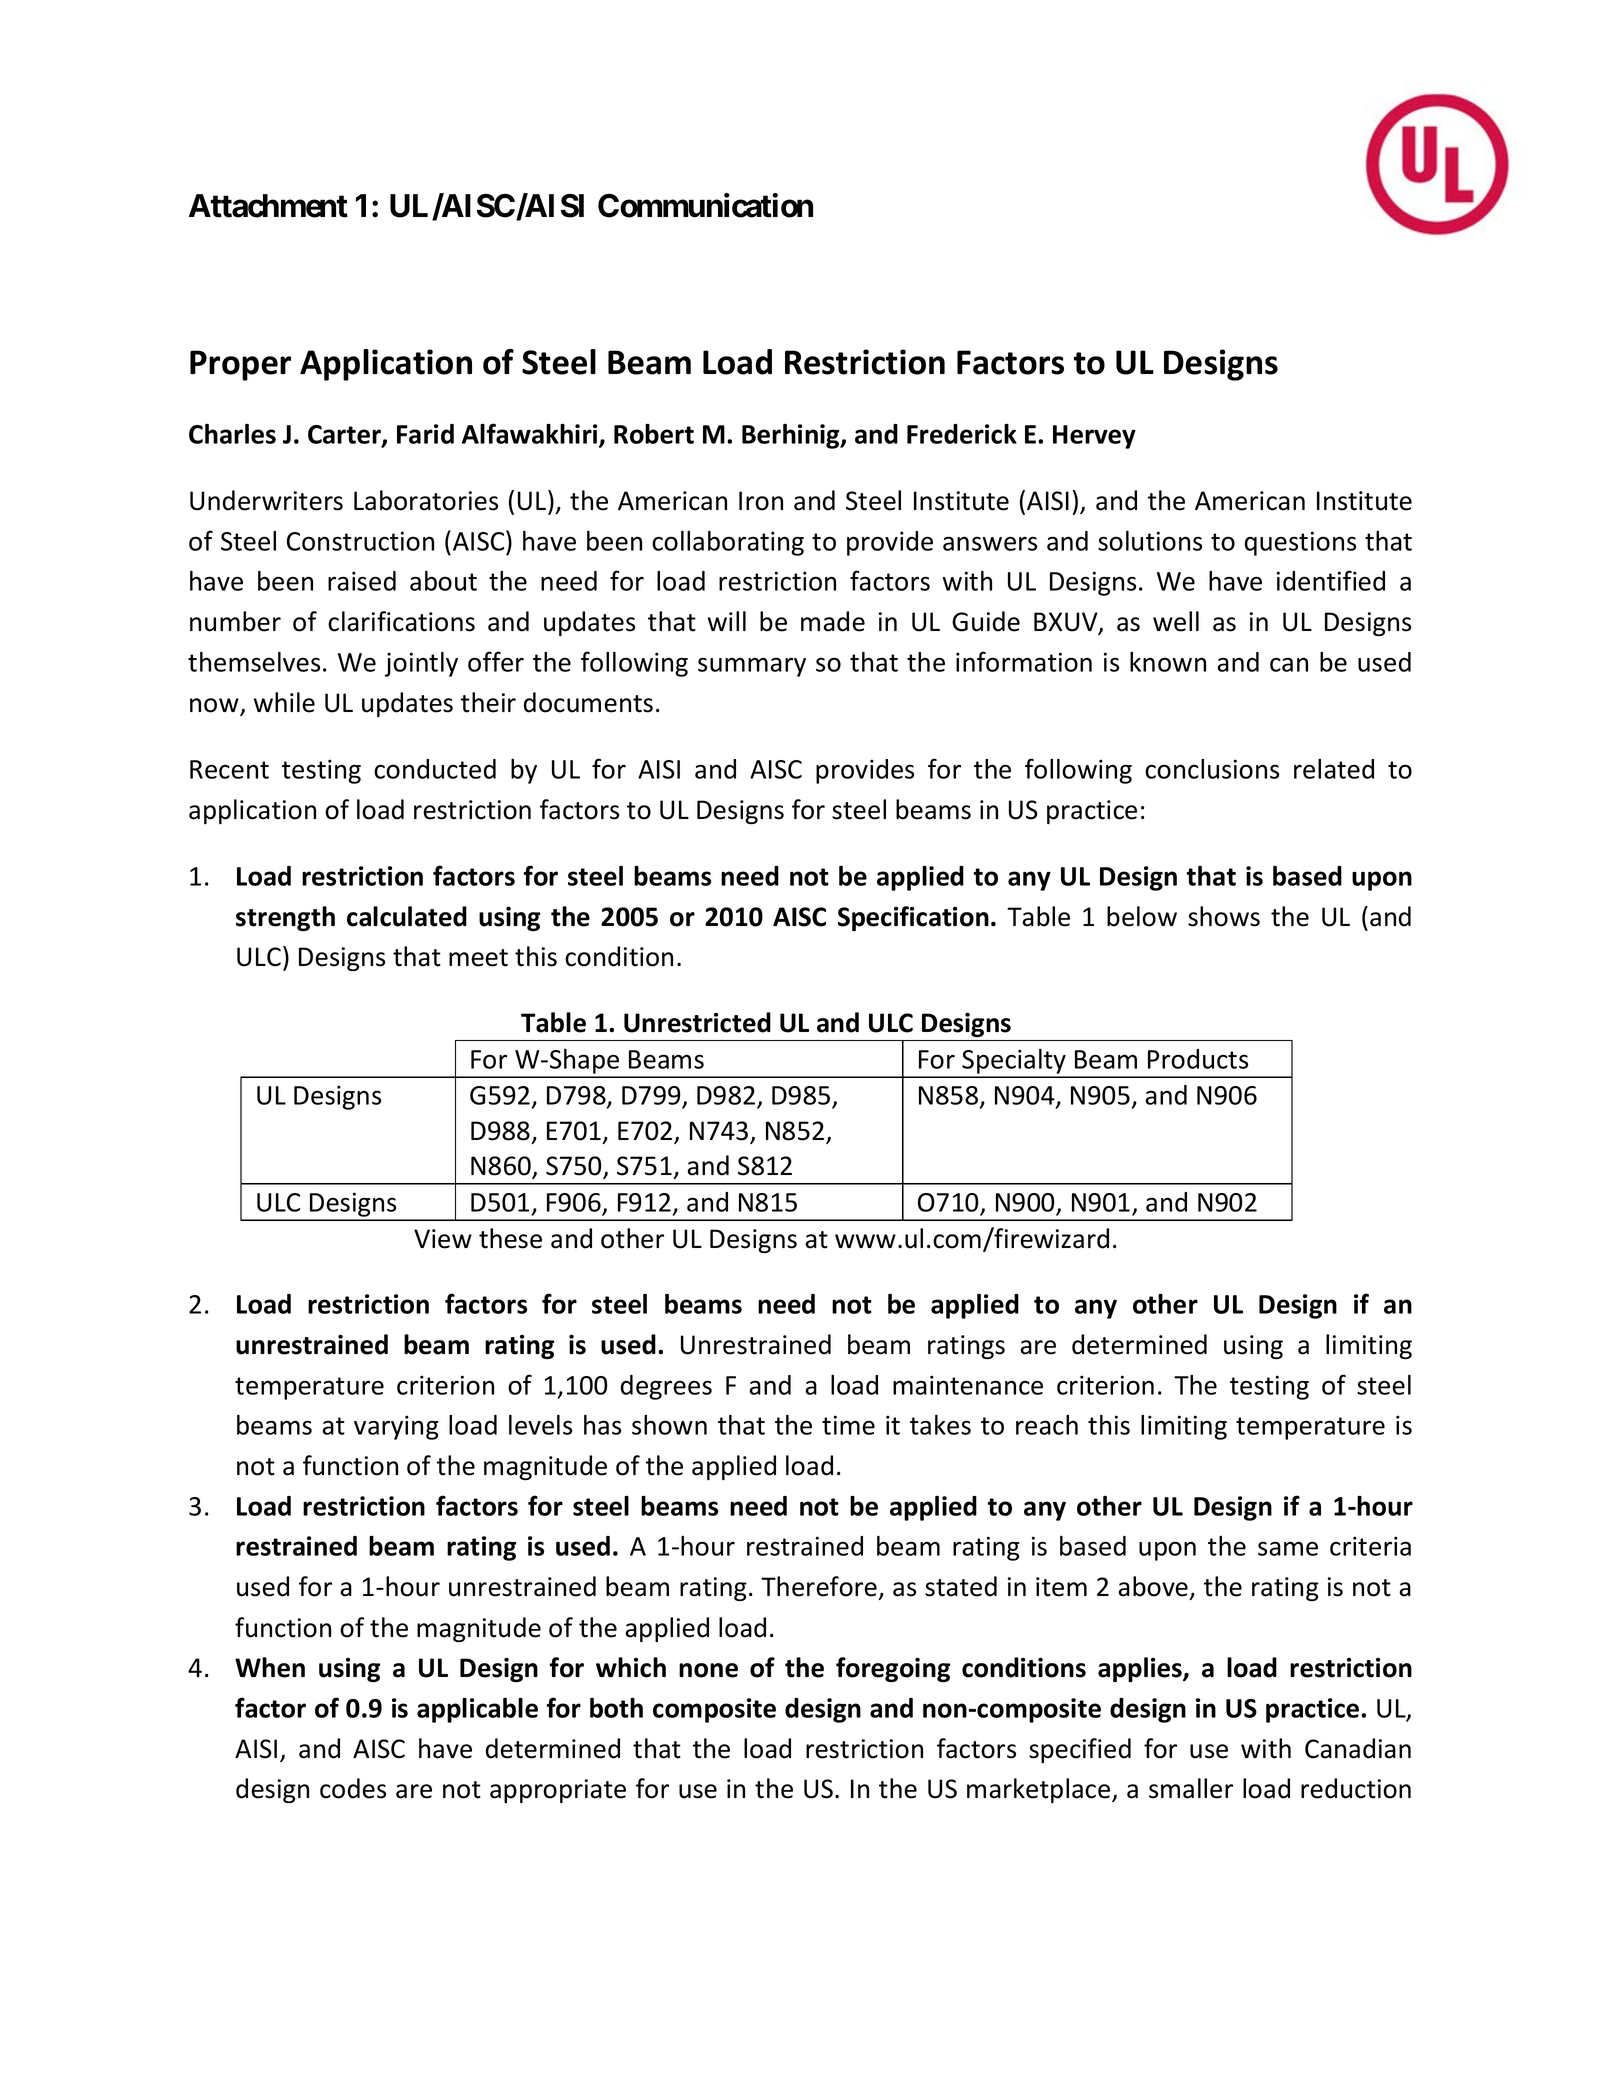 This screenshot has width=1601, height=2073. Describe the element at coordinates (708, 1670) in the screenshot. I see `none` at that location.
